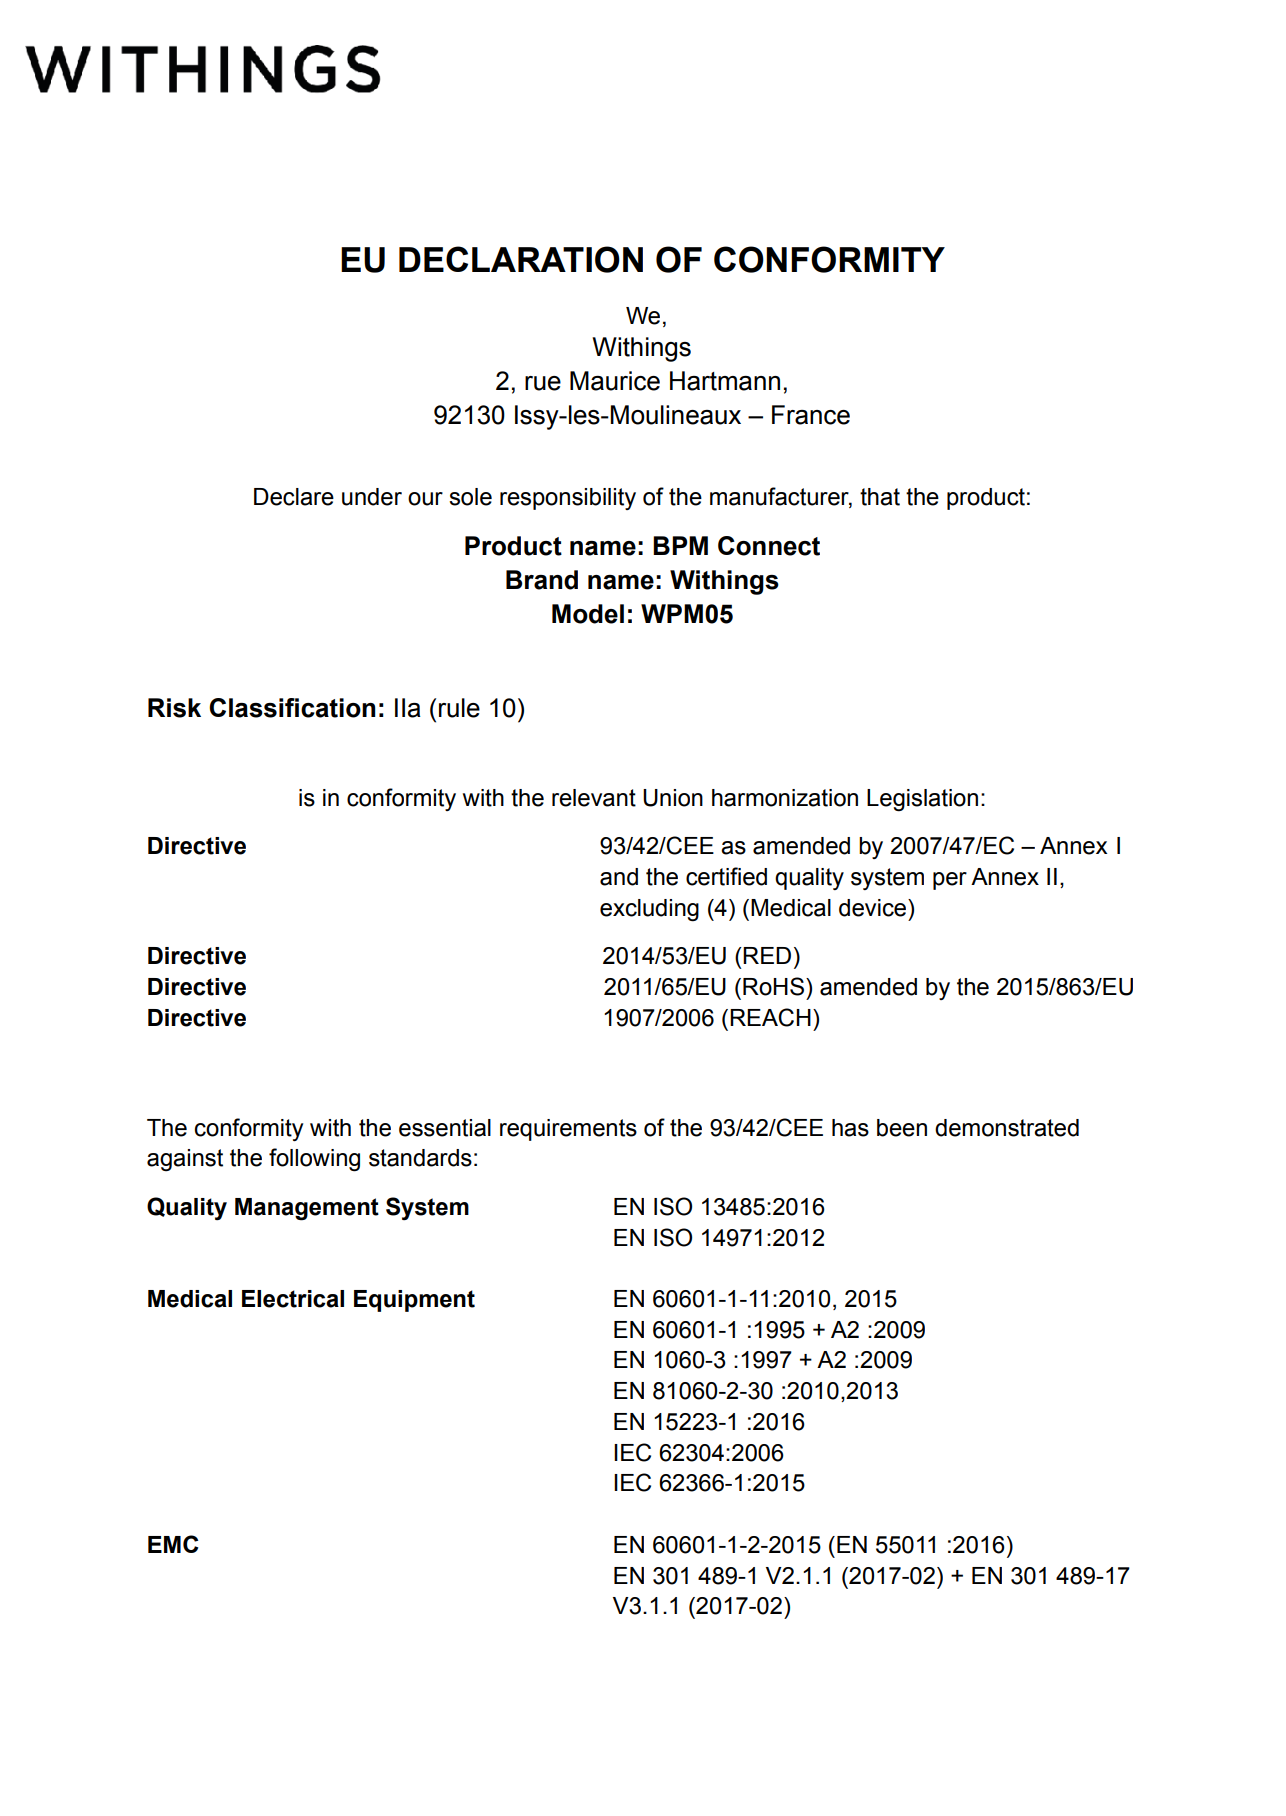  Describe the element at coordinates (615, 381) in the page. I see `Maurice` at that location.
